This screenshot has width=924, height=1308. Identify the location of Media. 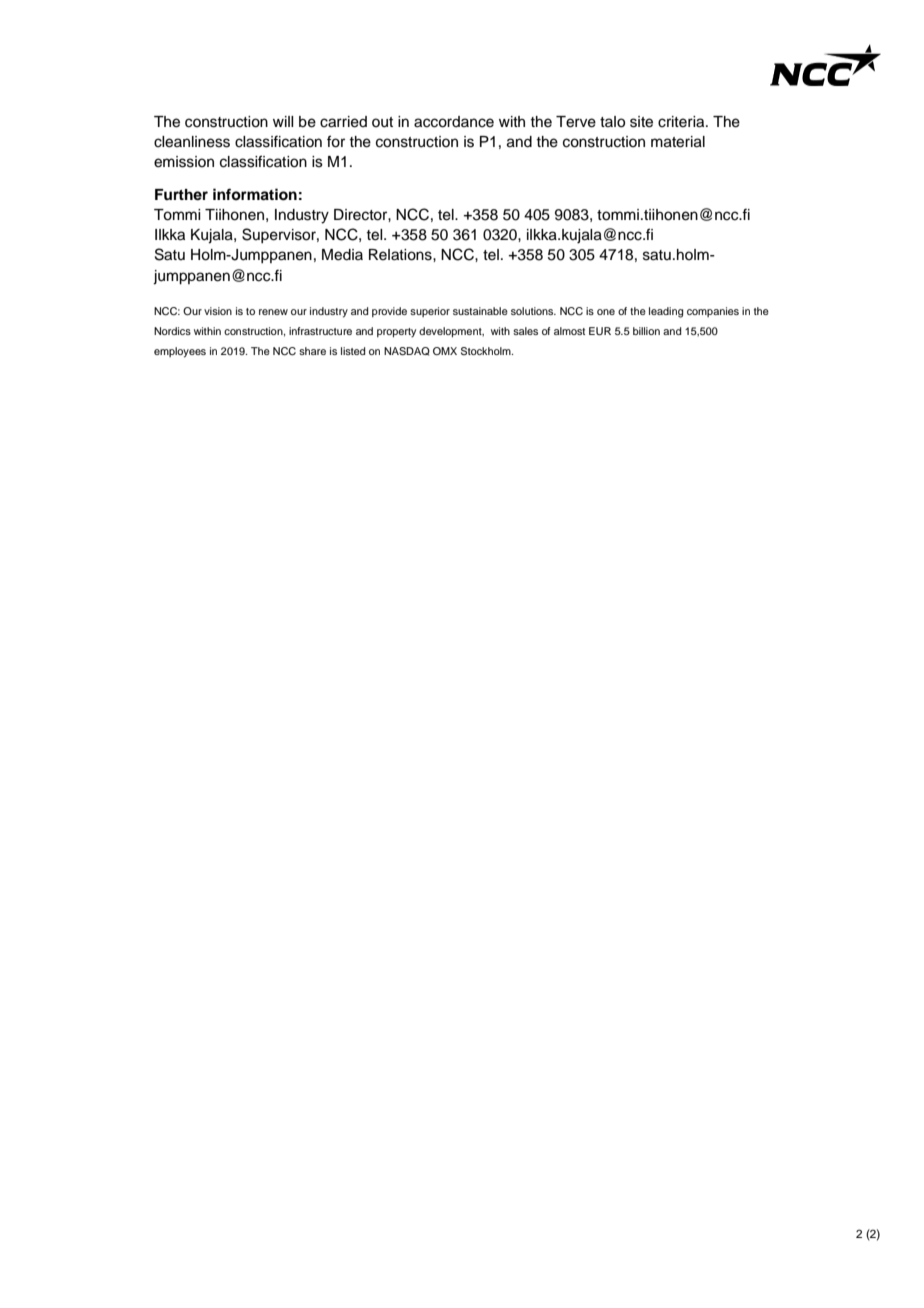
(342, 255).
